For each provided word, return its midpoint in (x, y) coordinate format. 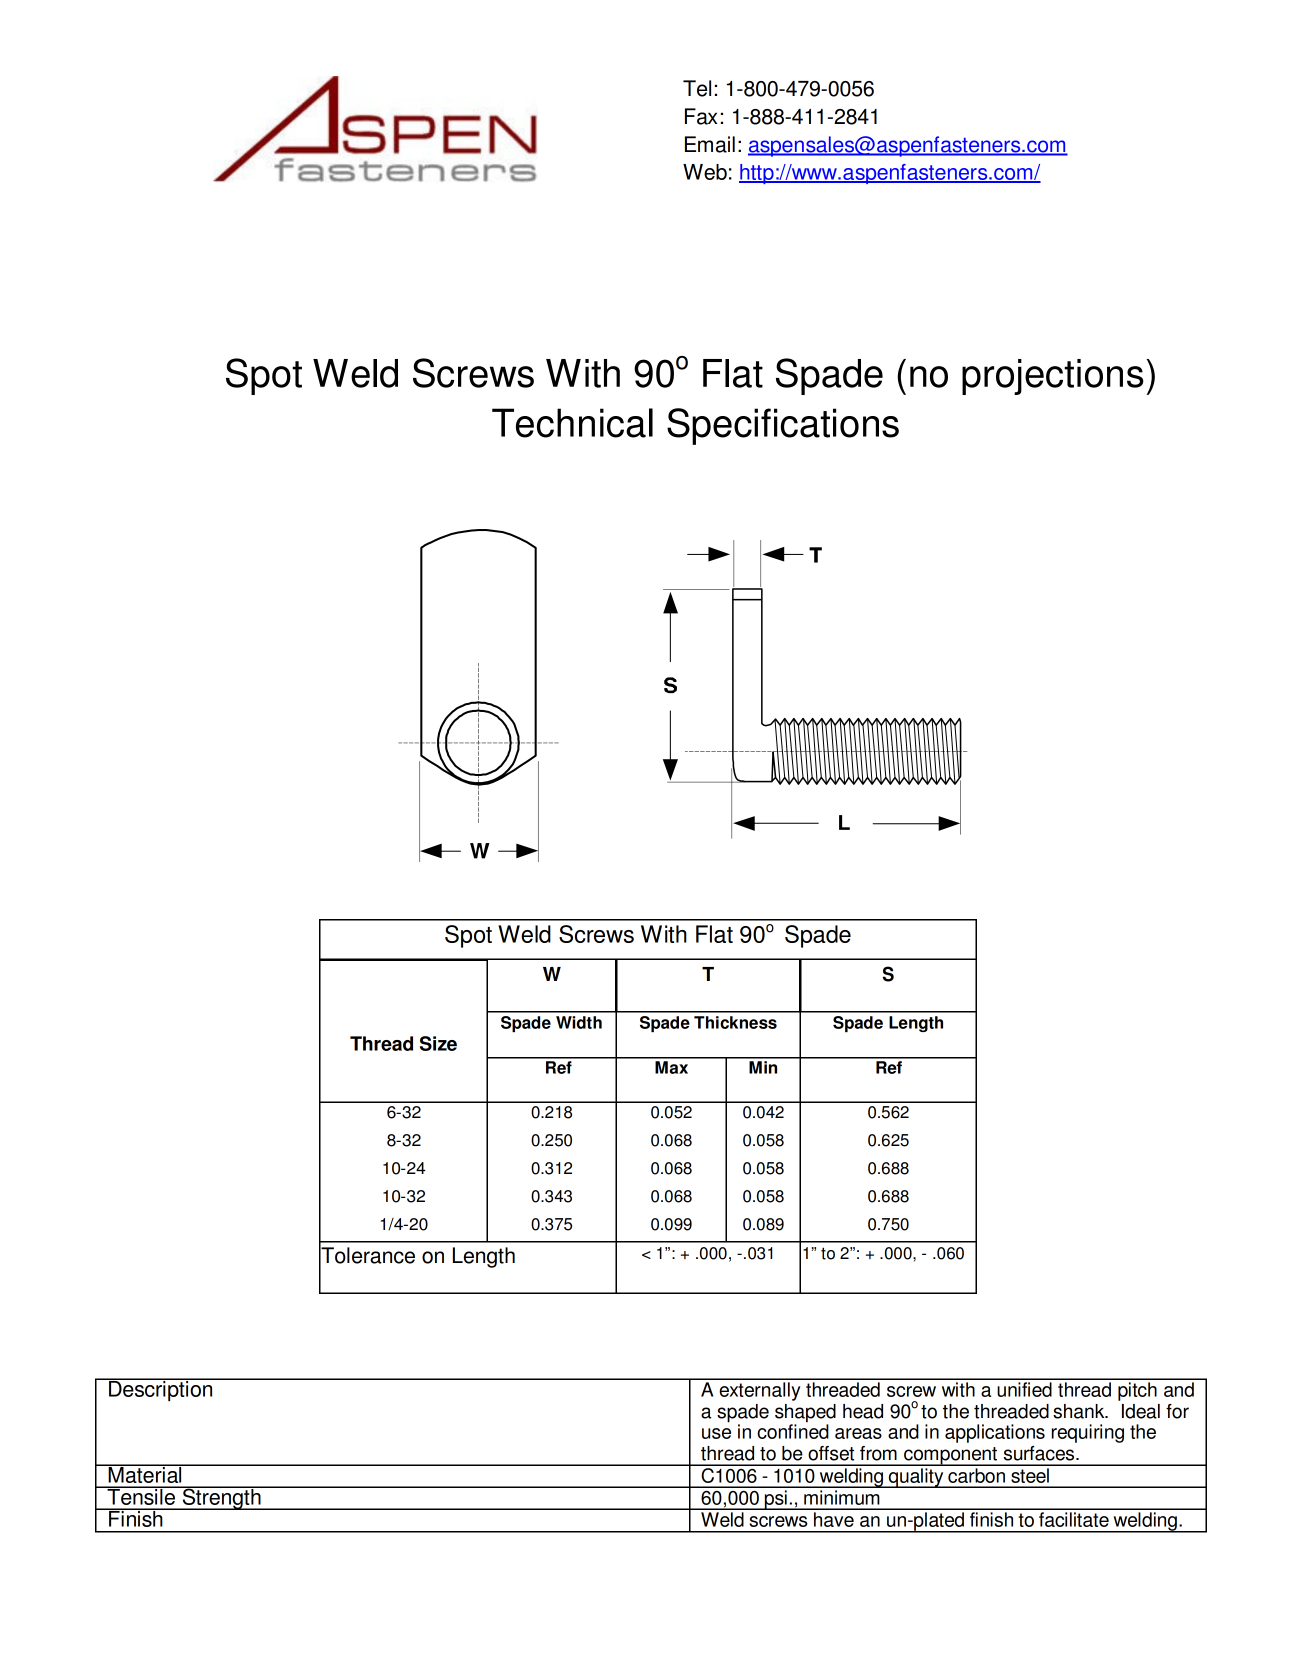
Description (161, 1389)
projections (1053, 377)
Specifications (783, 426)
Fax (701, 116)
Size (438, 1043)
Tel (697, 88)
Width (579, 1022)
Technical (572, 423)
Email (710, 144)
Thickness (735, 1022)
